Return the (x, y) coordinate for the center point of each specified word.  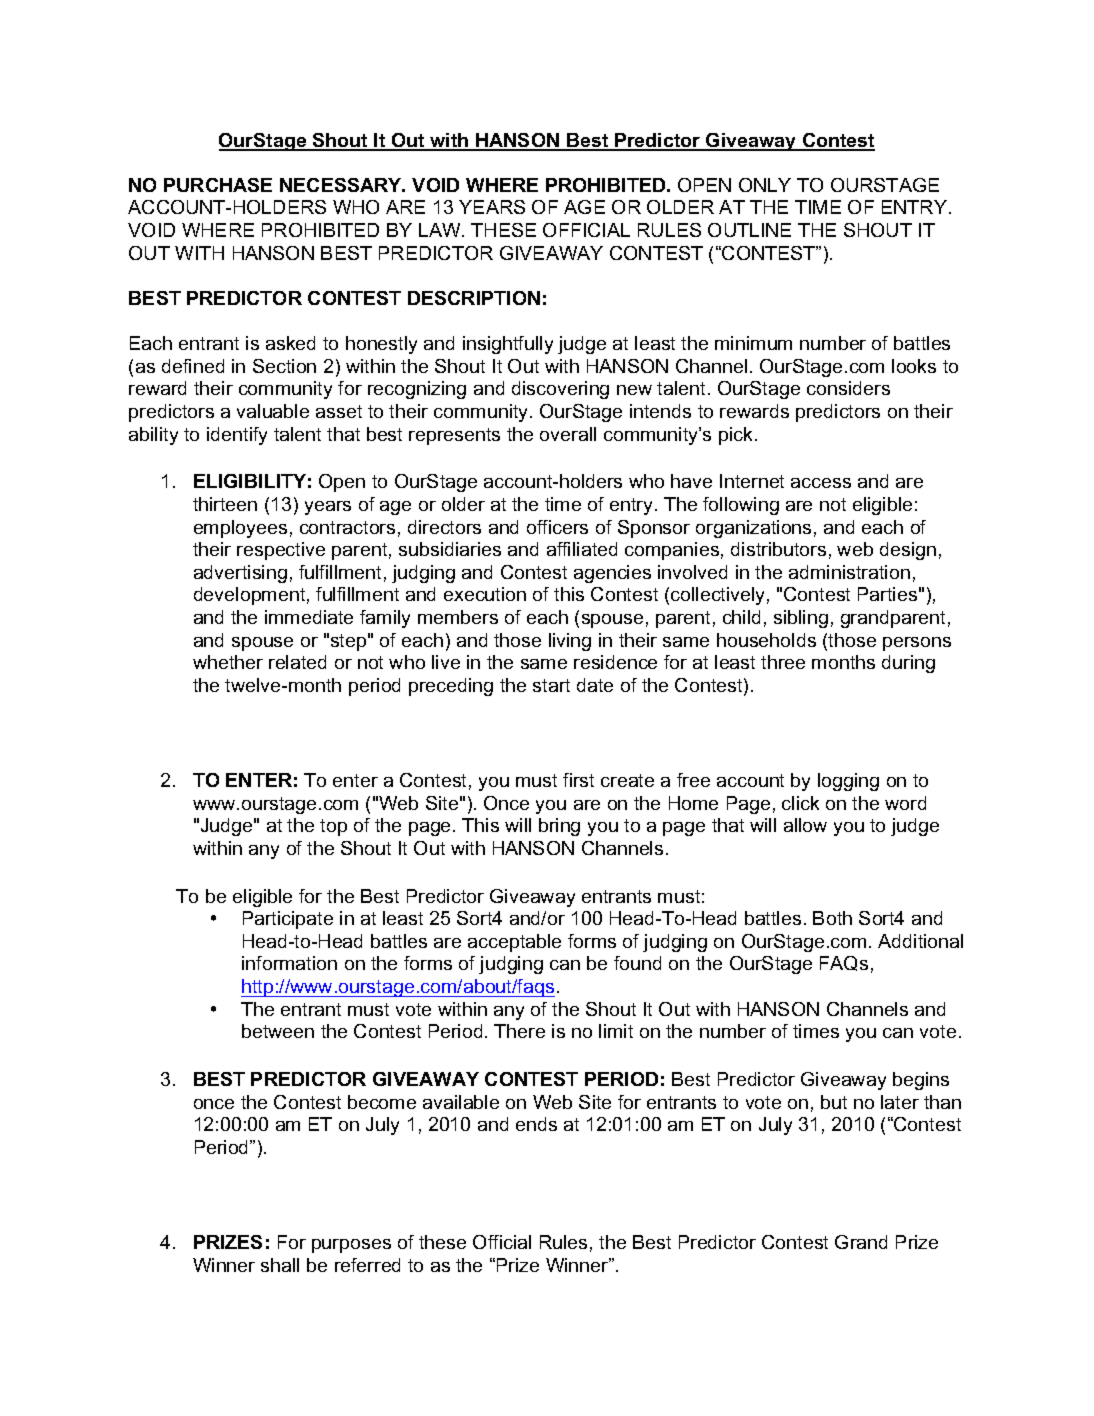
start (551, 685)
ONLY (765, 185)
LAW (441, 230)
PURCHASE (218, 185)
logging (848, 782)
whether (228, 662)
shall (280, 1265)
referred (367, 1265)
